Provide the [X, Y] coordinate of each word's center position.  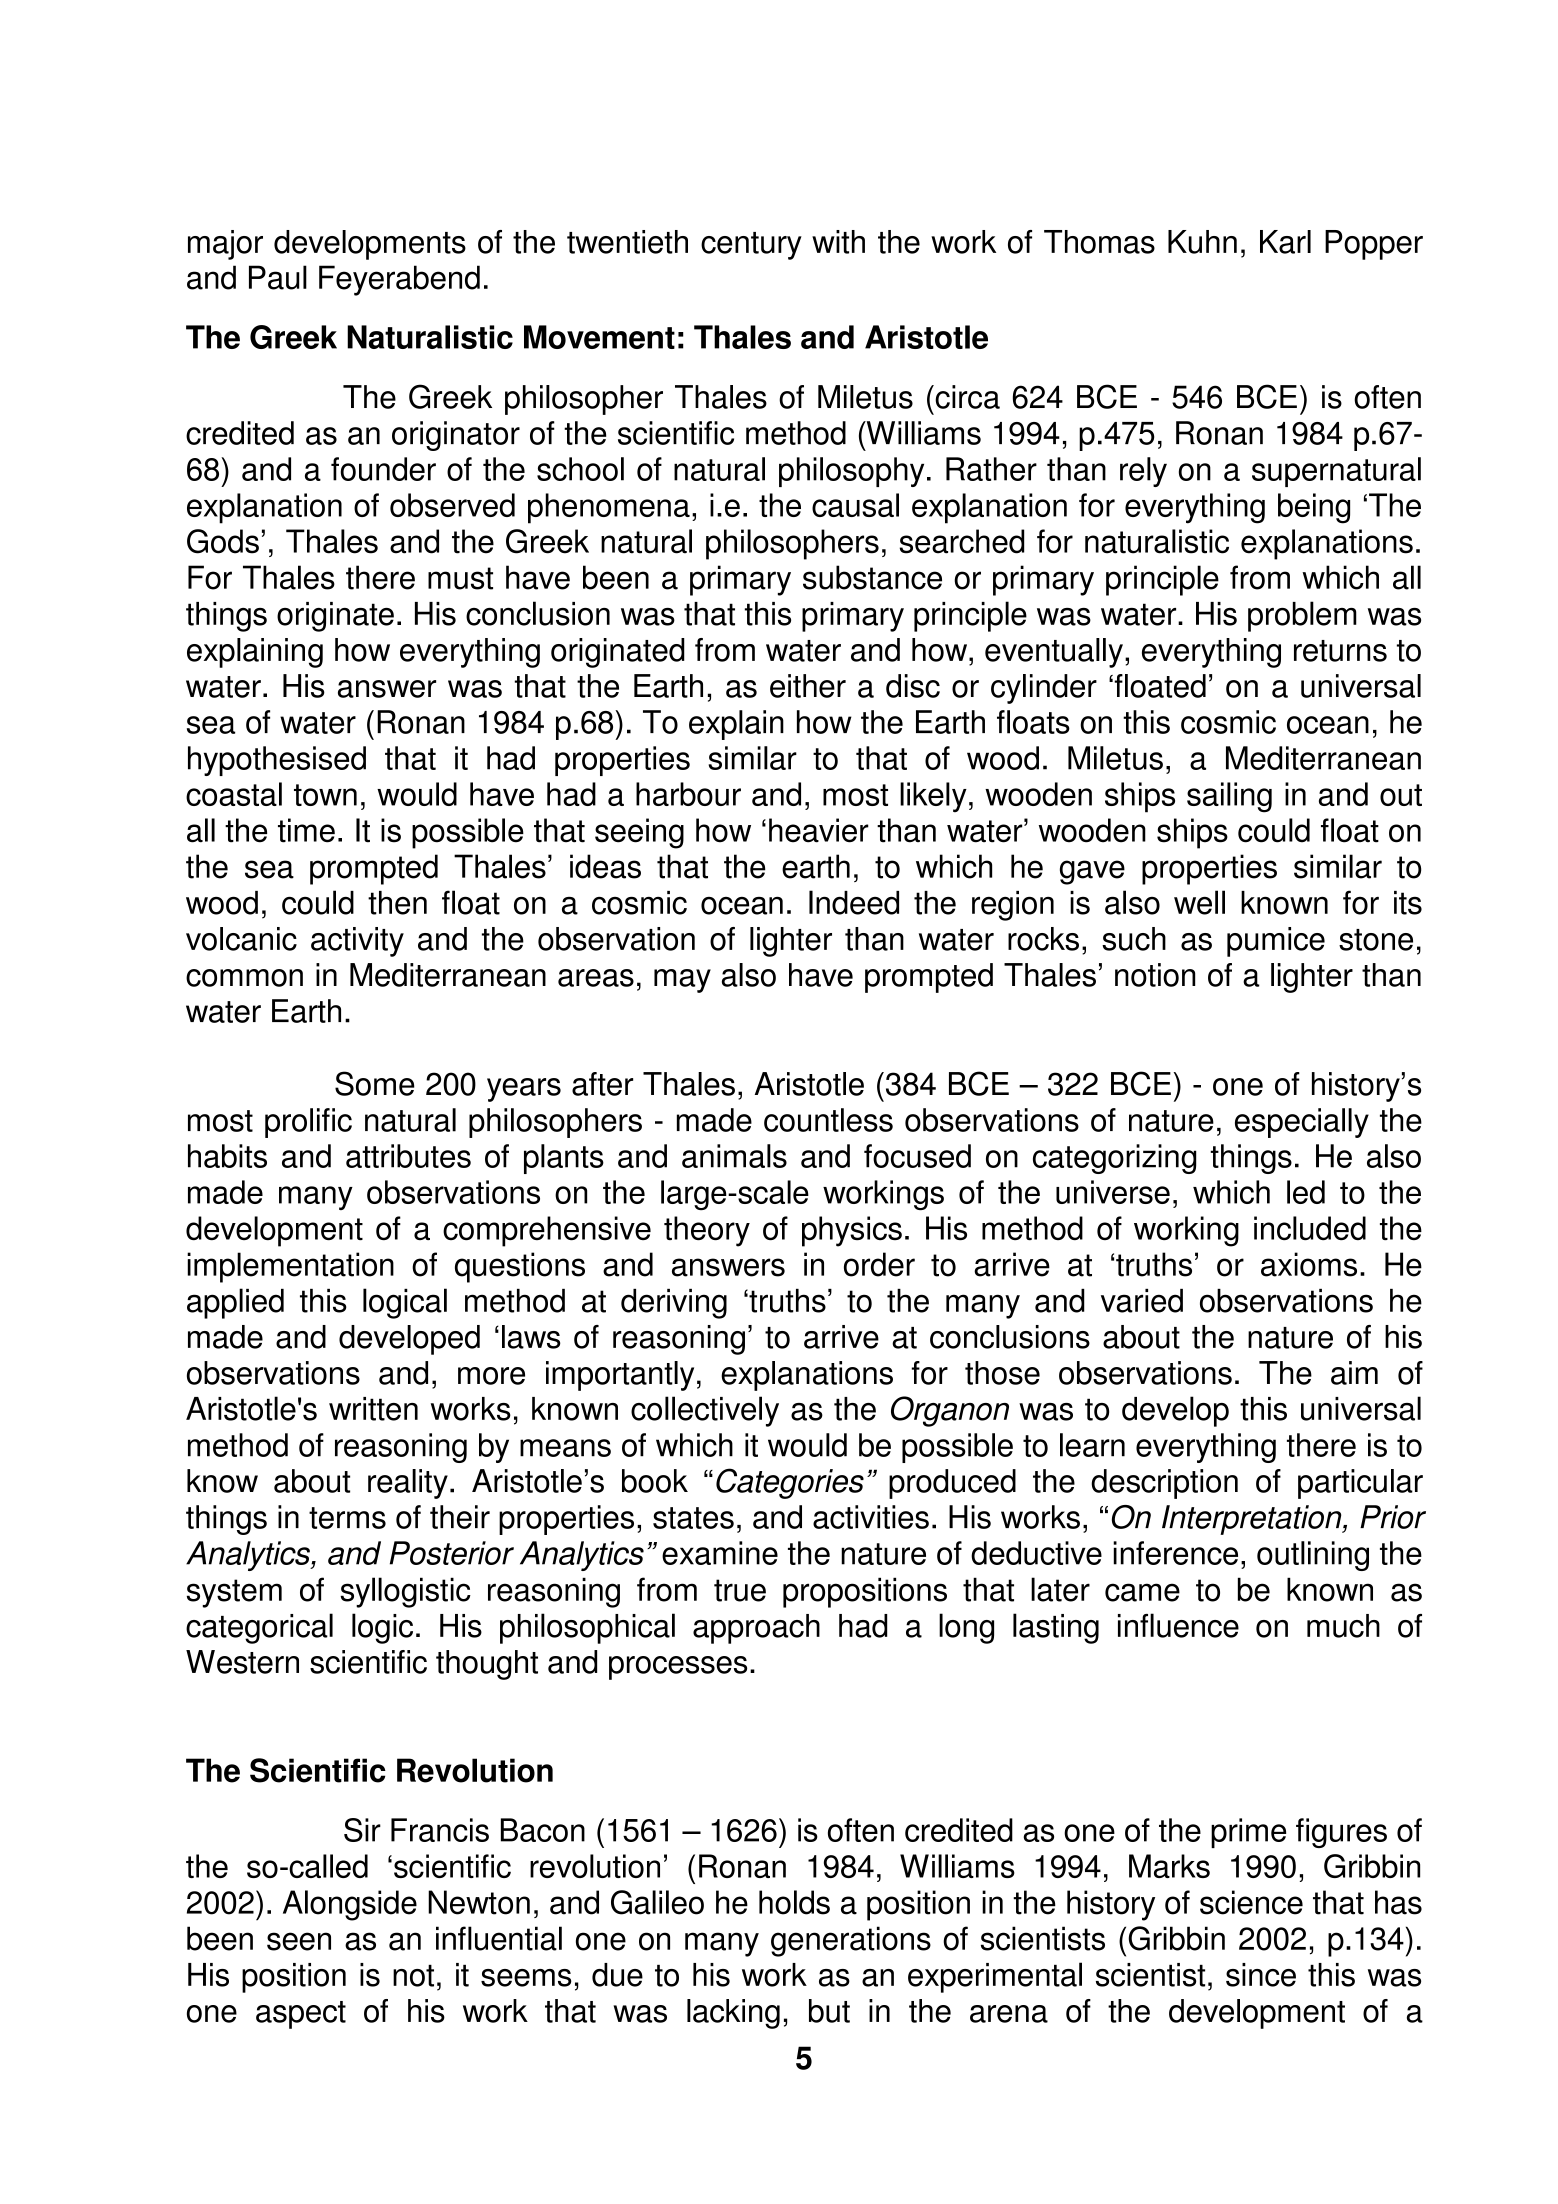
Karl [1285, 242]
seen [299, 1941]
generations [851, 1941]
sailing [1229, 797]
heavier [819, 830]
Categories [790, 1483]
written [373, 1409]
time [306, 830]
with [838, 242]
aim [1354, 1373]
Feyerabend [399, 280]
